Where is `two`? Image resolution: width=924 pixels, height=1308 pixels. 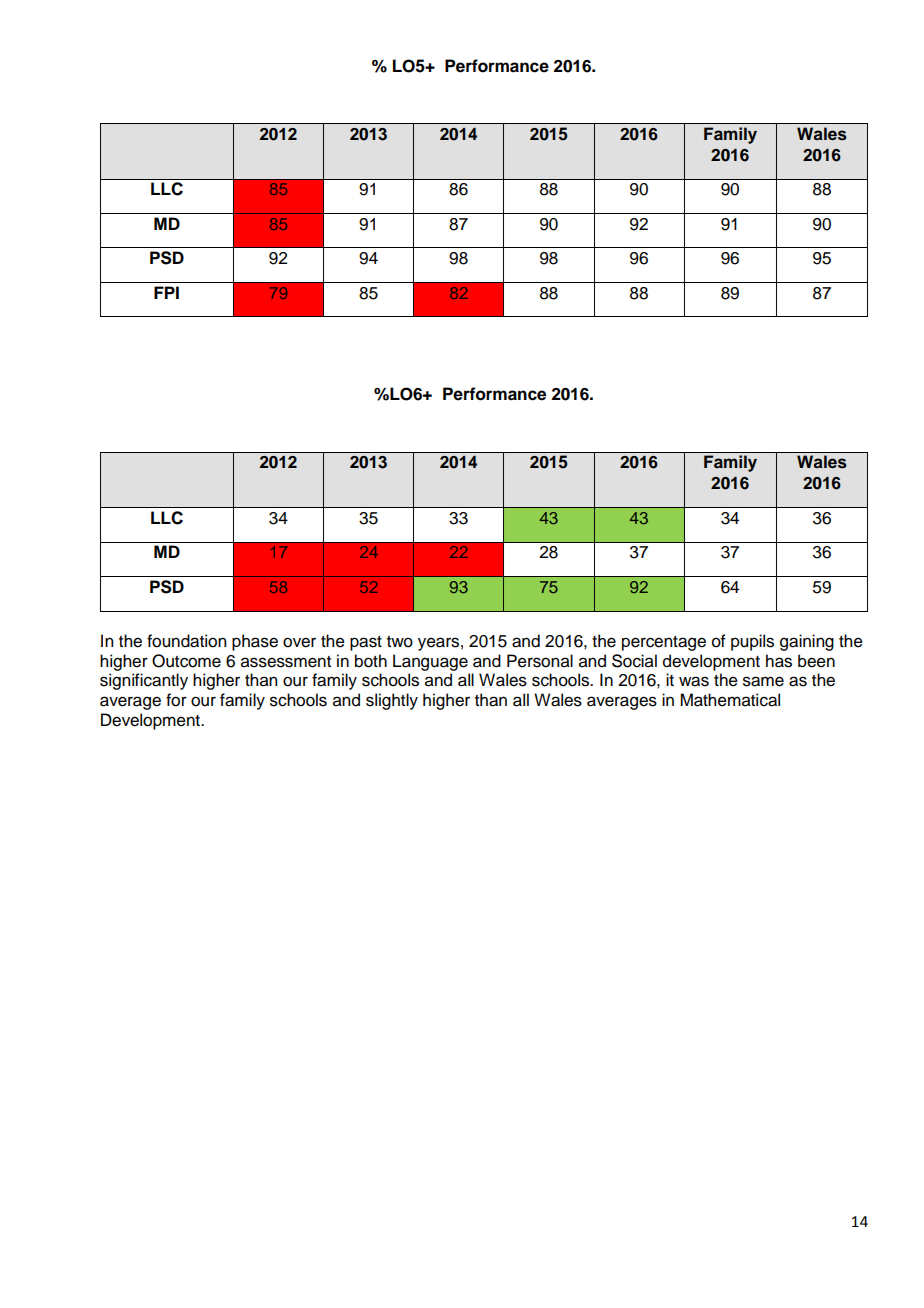 two is located at coordinates (400, 642).
